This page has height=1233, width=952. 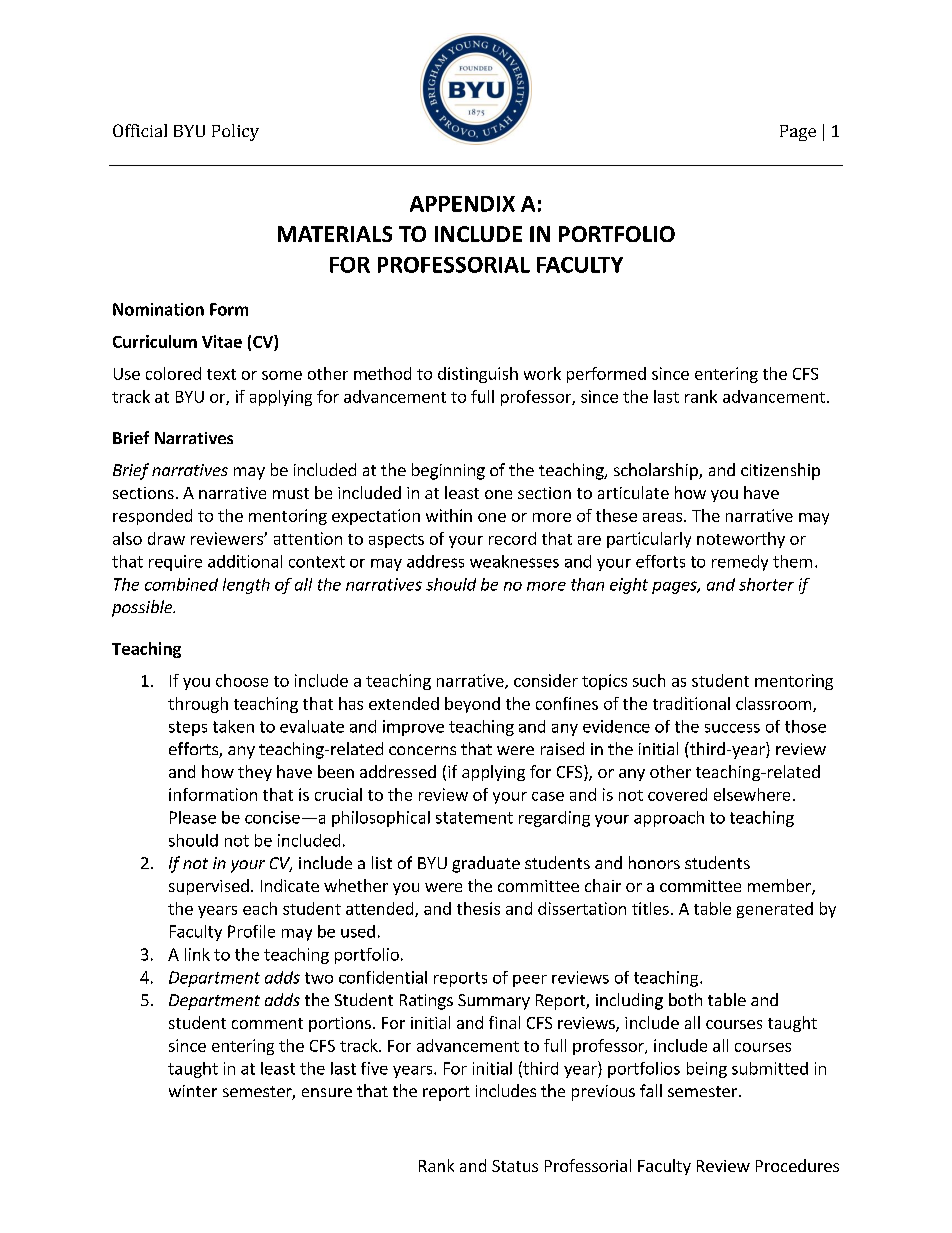 What do you see at coordinates (542, 373) in the page?
I see `work` at bounding box center [542, 373].
